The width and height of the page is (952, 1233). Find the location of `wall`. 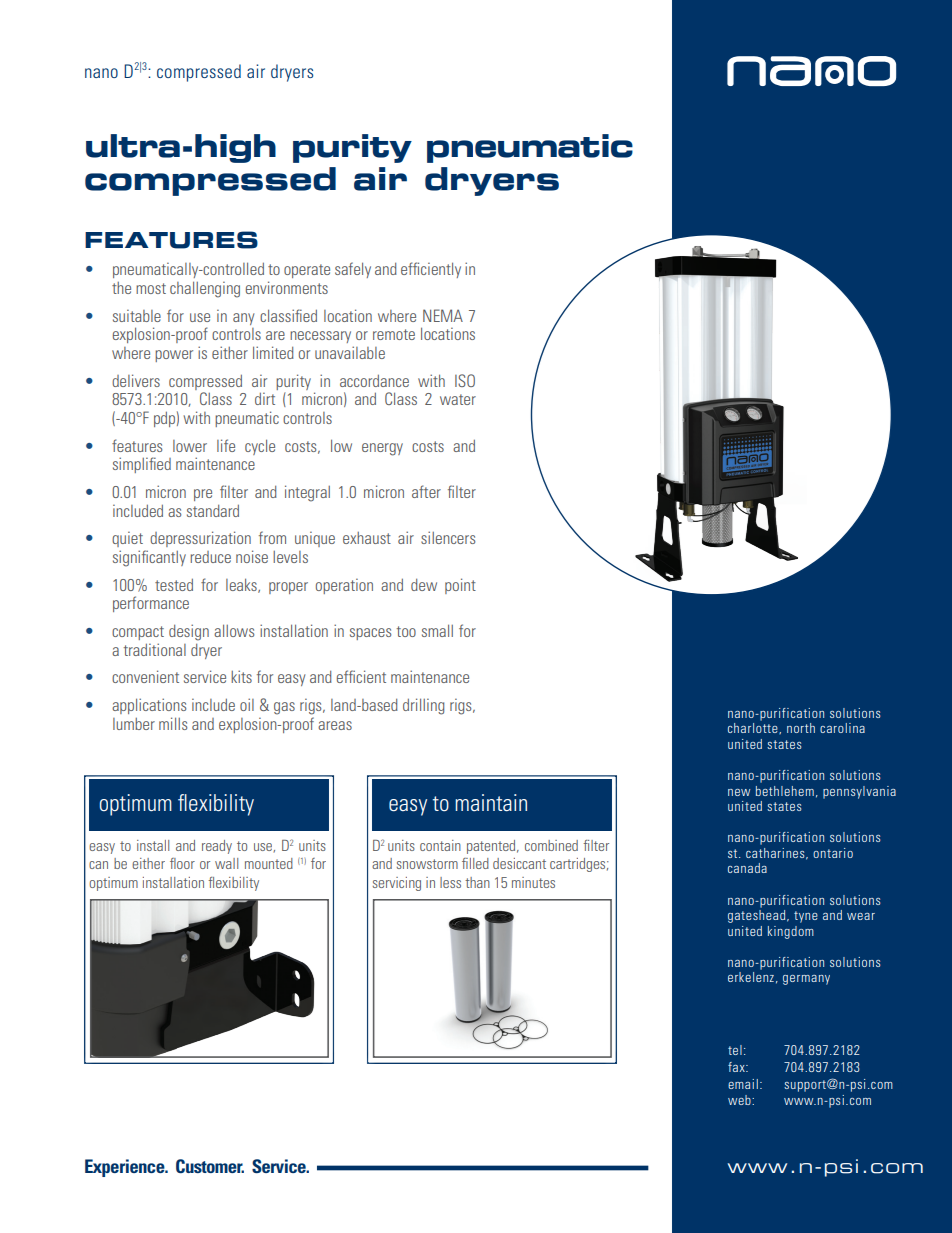

wall is located at coordinates (226, 863).
